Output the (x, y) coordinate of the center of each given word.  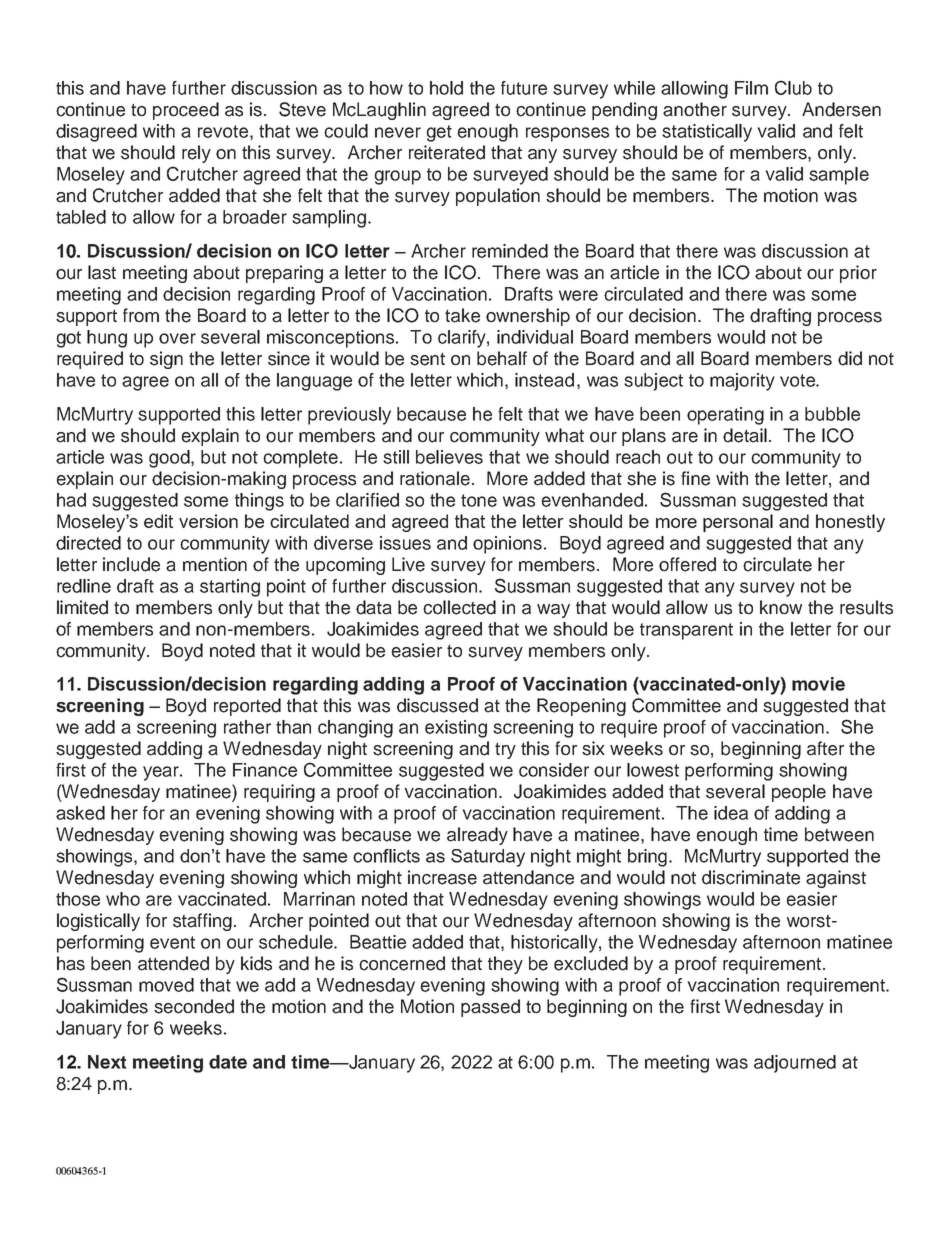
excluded (591, 963)
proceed (186, 111)
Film (751, 88)
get (439, 133)
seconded (194, 1006)
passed (490, 1008)
